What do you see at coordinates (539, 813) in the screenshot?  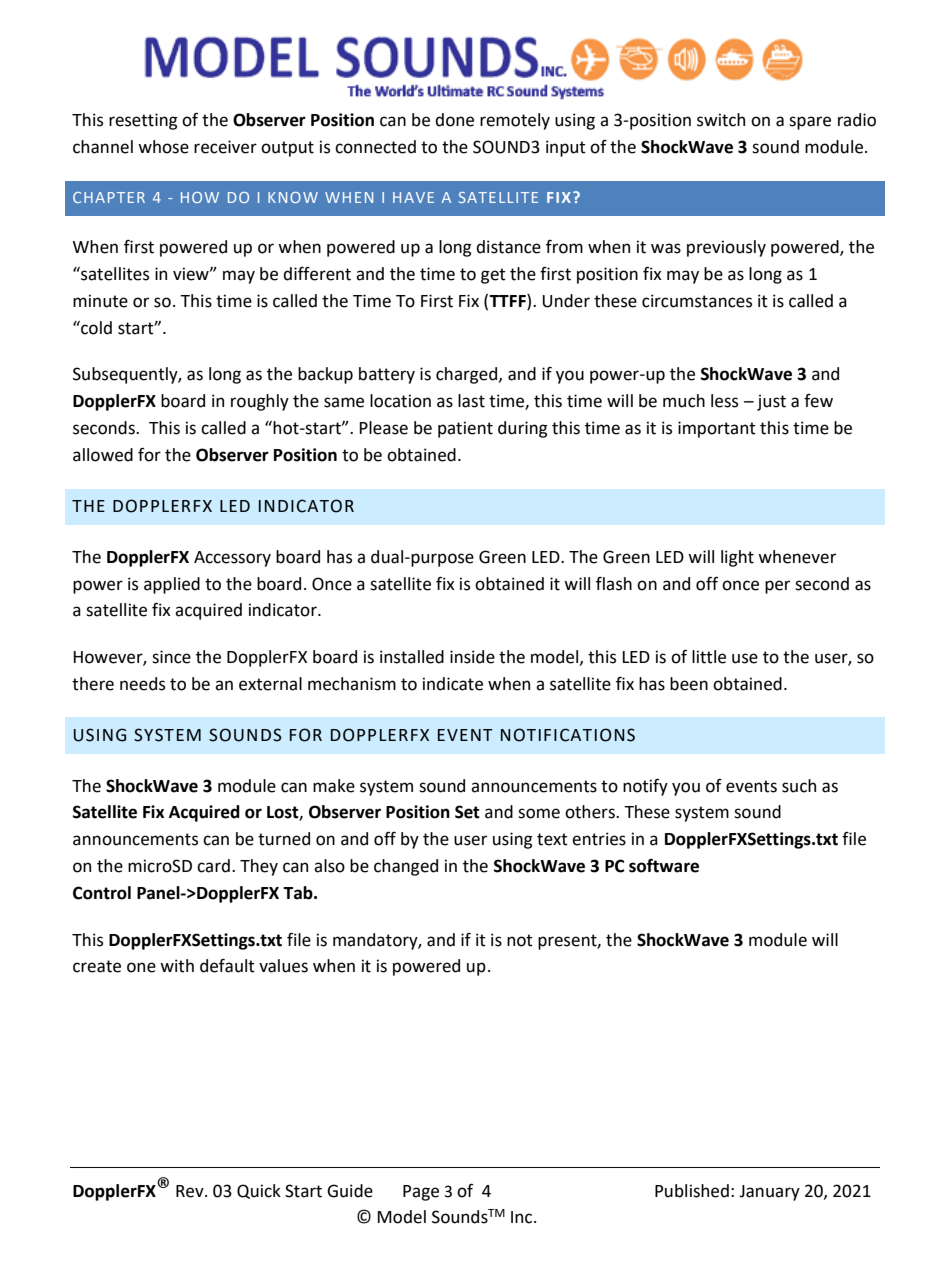 I see `some` at bounding box center [539, 813].
